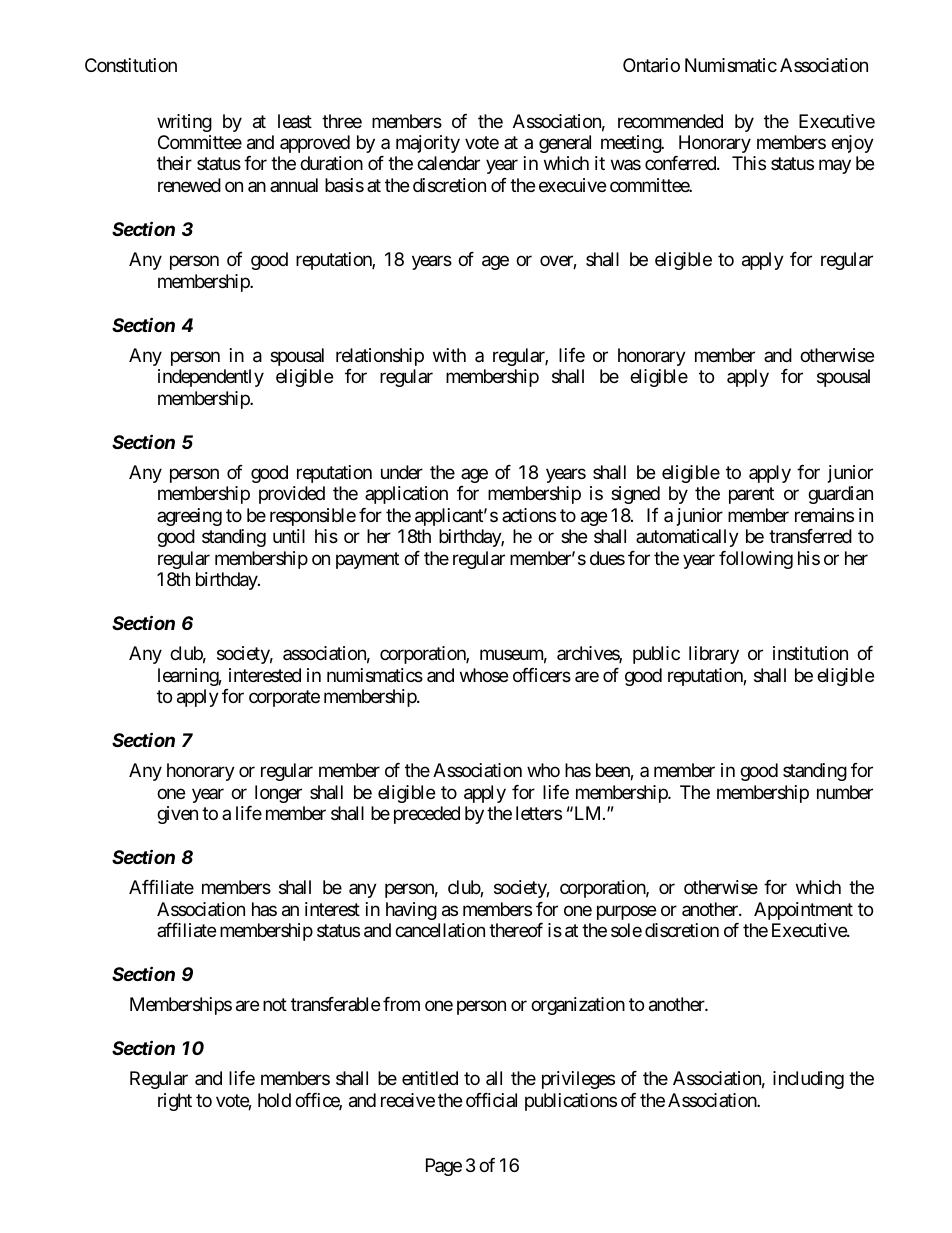 The width and height of the screenshot is (952, 1233). What do you see at coordinates (189, 517) in the screenshot?
I see `agreeing` at bounding box center [189, 517].
